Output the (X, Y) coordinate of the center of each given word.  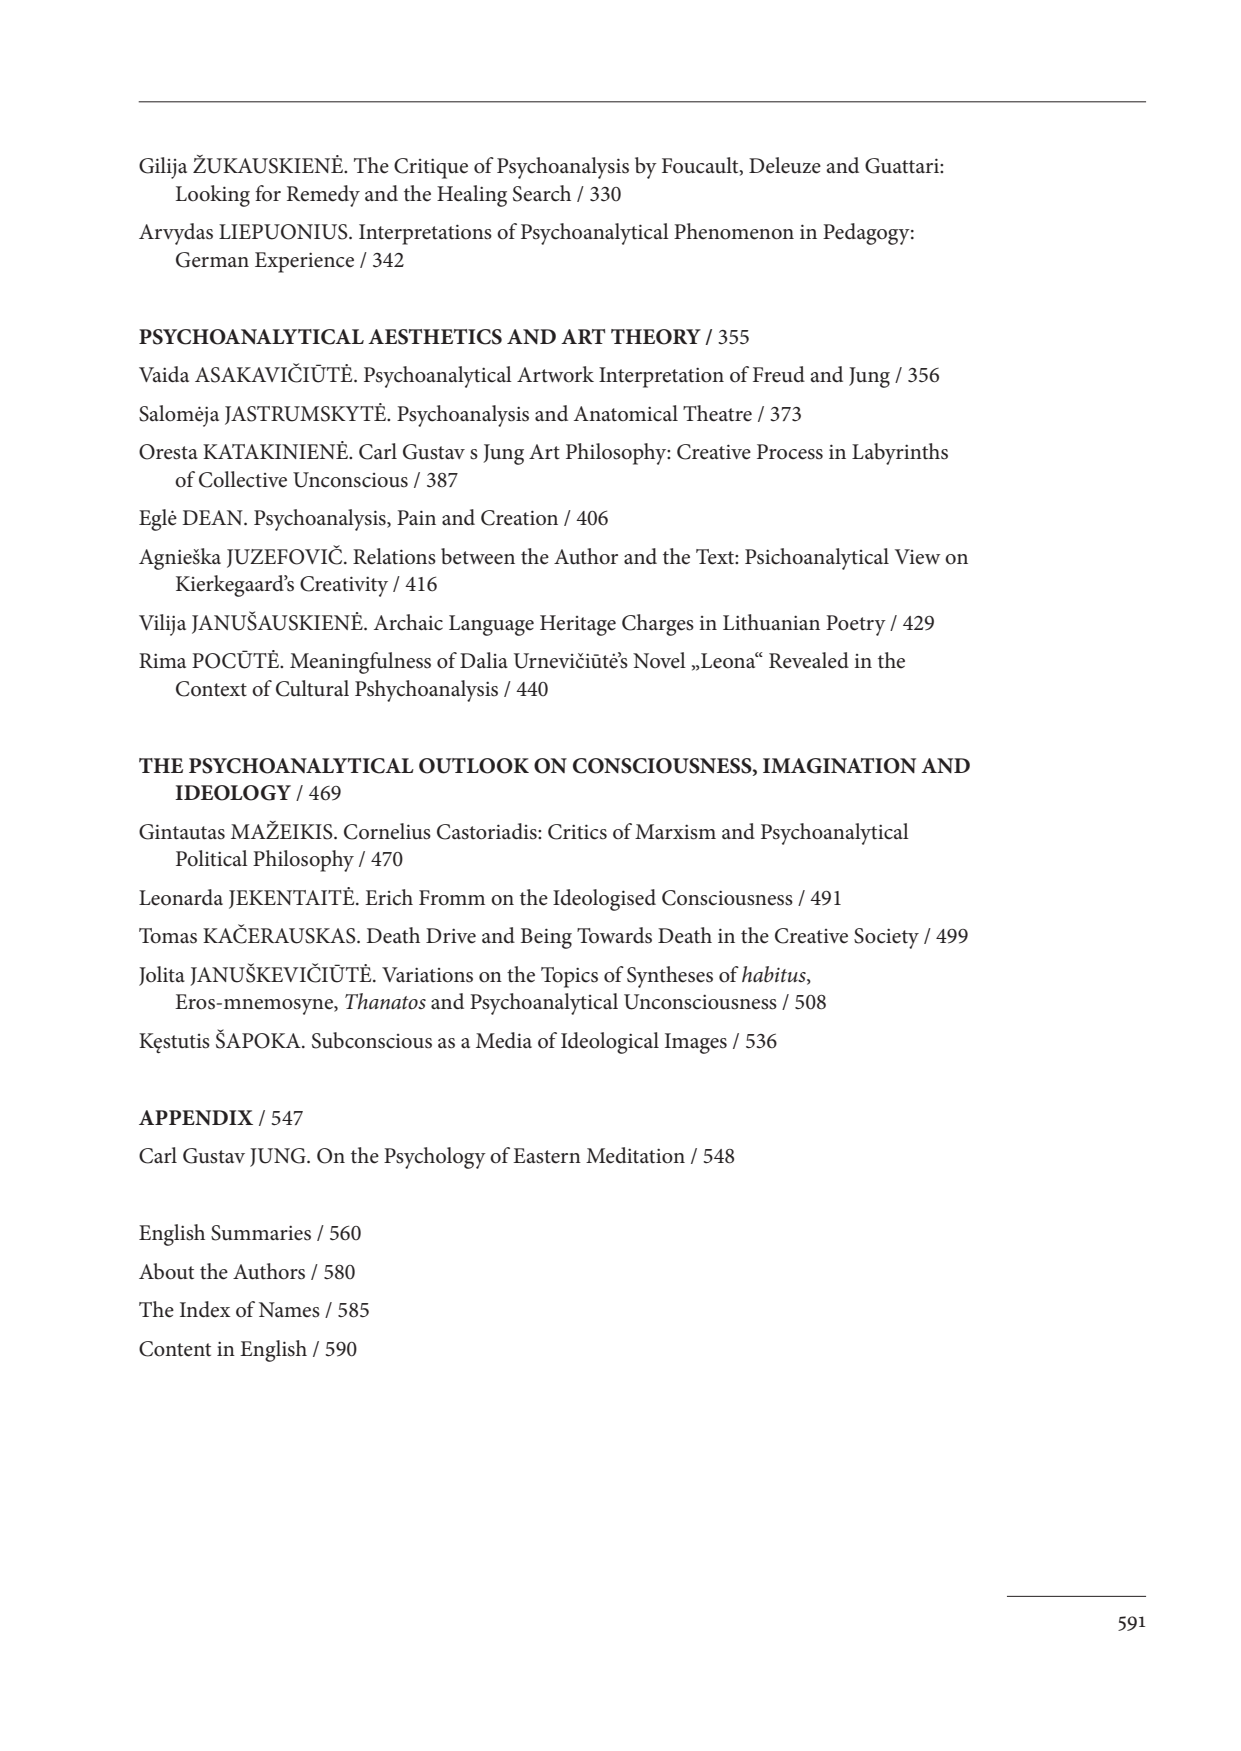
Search (542, 193)
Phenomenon (734, 231)
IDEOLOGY (233, 793)
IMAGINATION (839, 766)
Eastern (547, 1156)
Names (289, 1310)
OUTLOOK (474, 766)
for (268, 193)
